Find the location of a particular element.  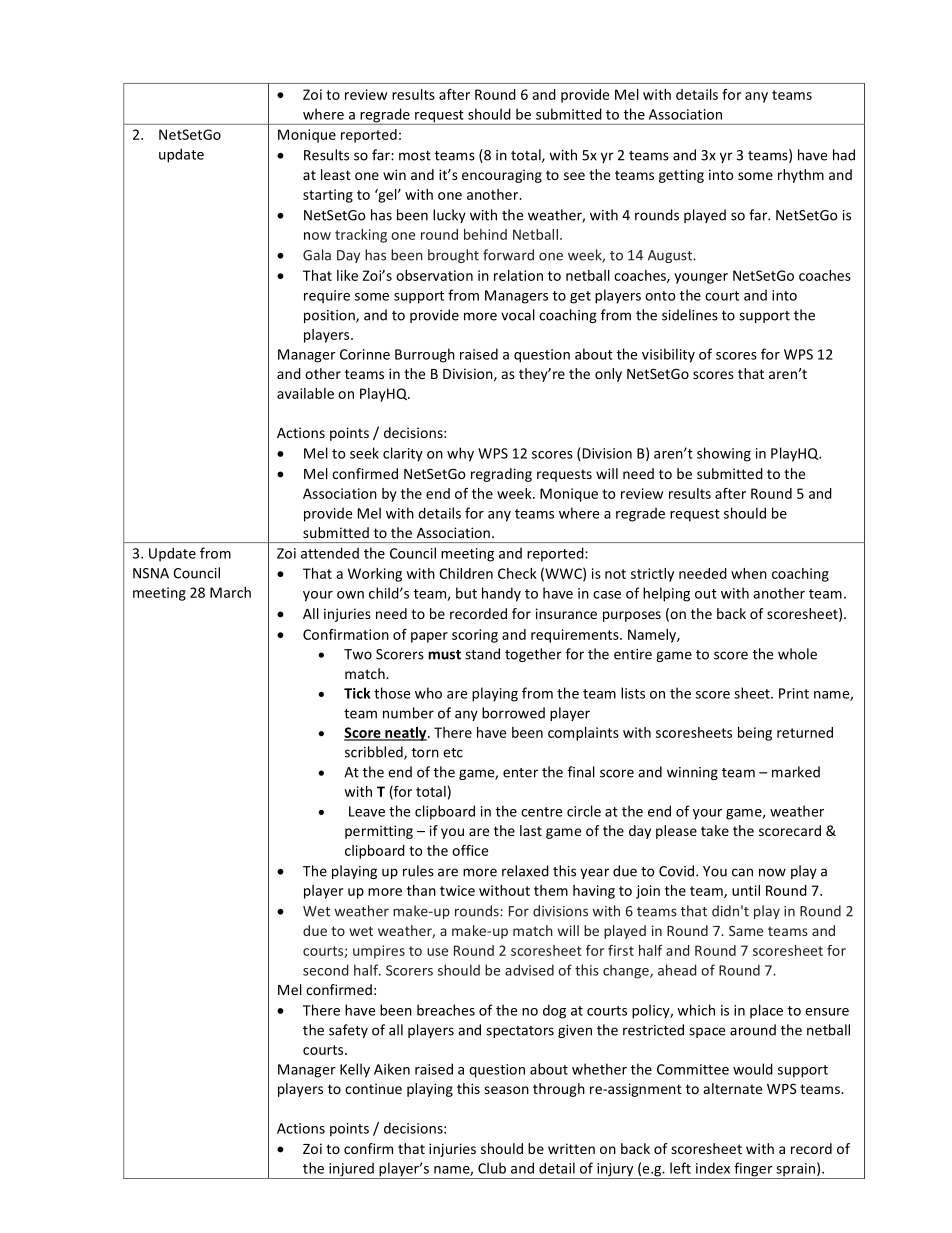

Two is located at coordinates (358, 654).
